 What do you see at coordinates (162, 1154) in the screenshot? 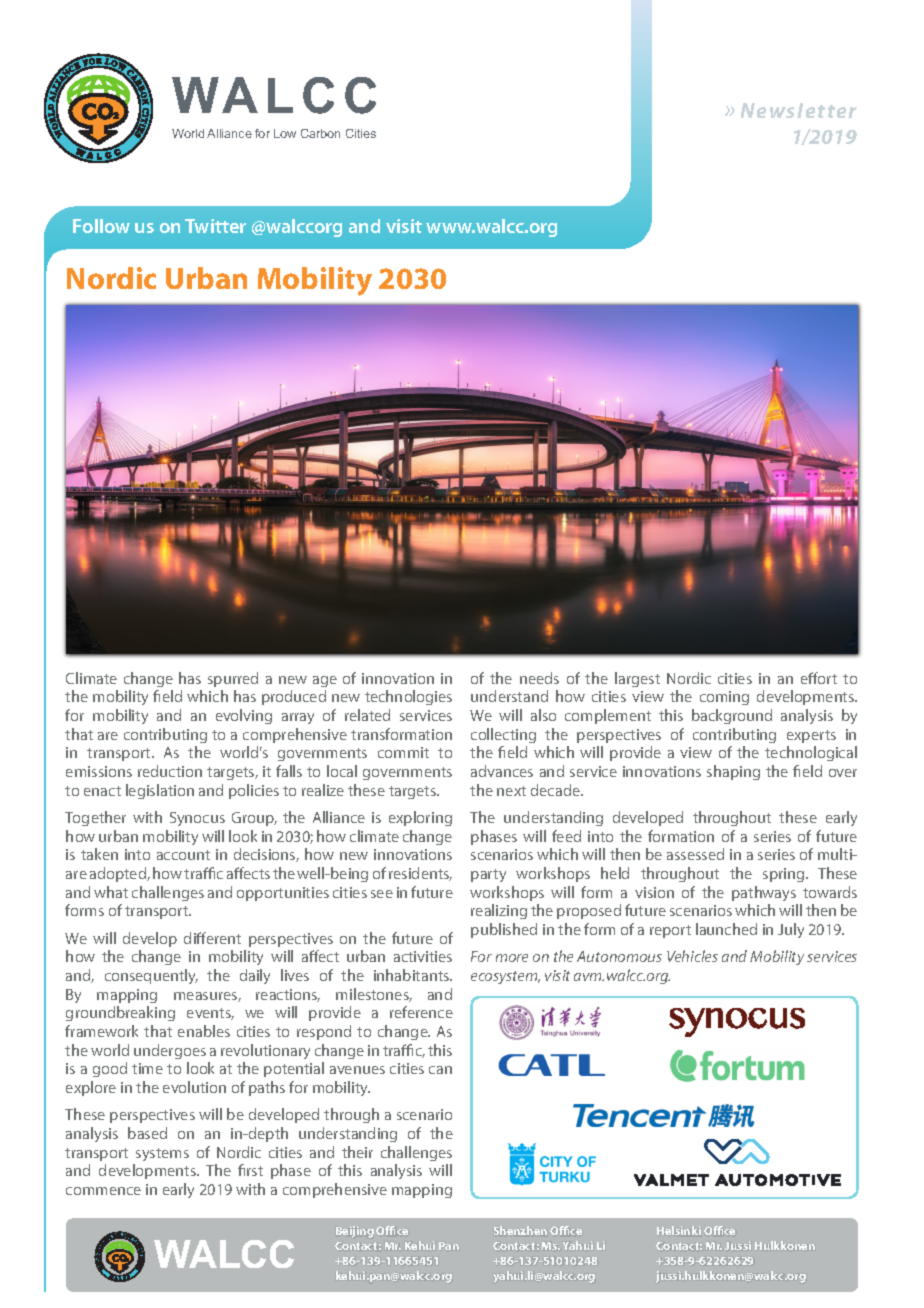
I see `systems` at bounding box center [162, 1154].
